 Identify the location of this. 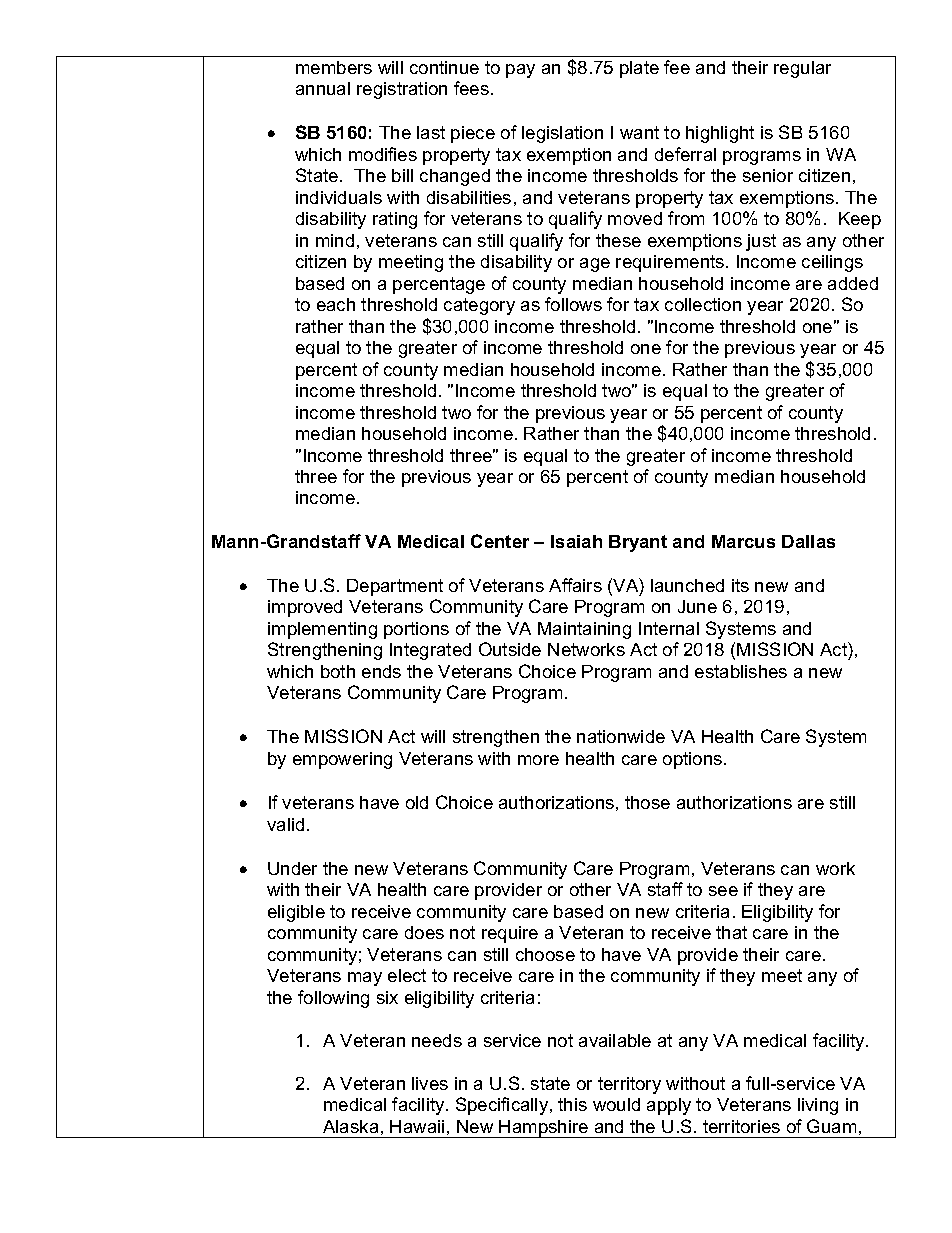
(572, 1104).
